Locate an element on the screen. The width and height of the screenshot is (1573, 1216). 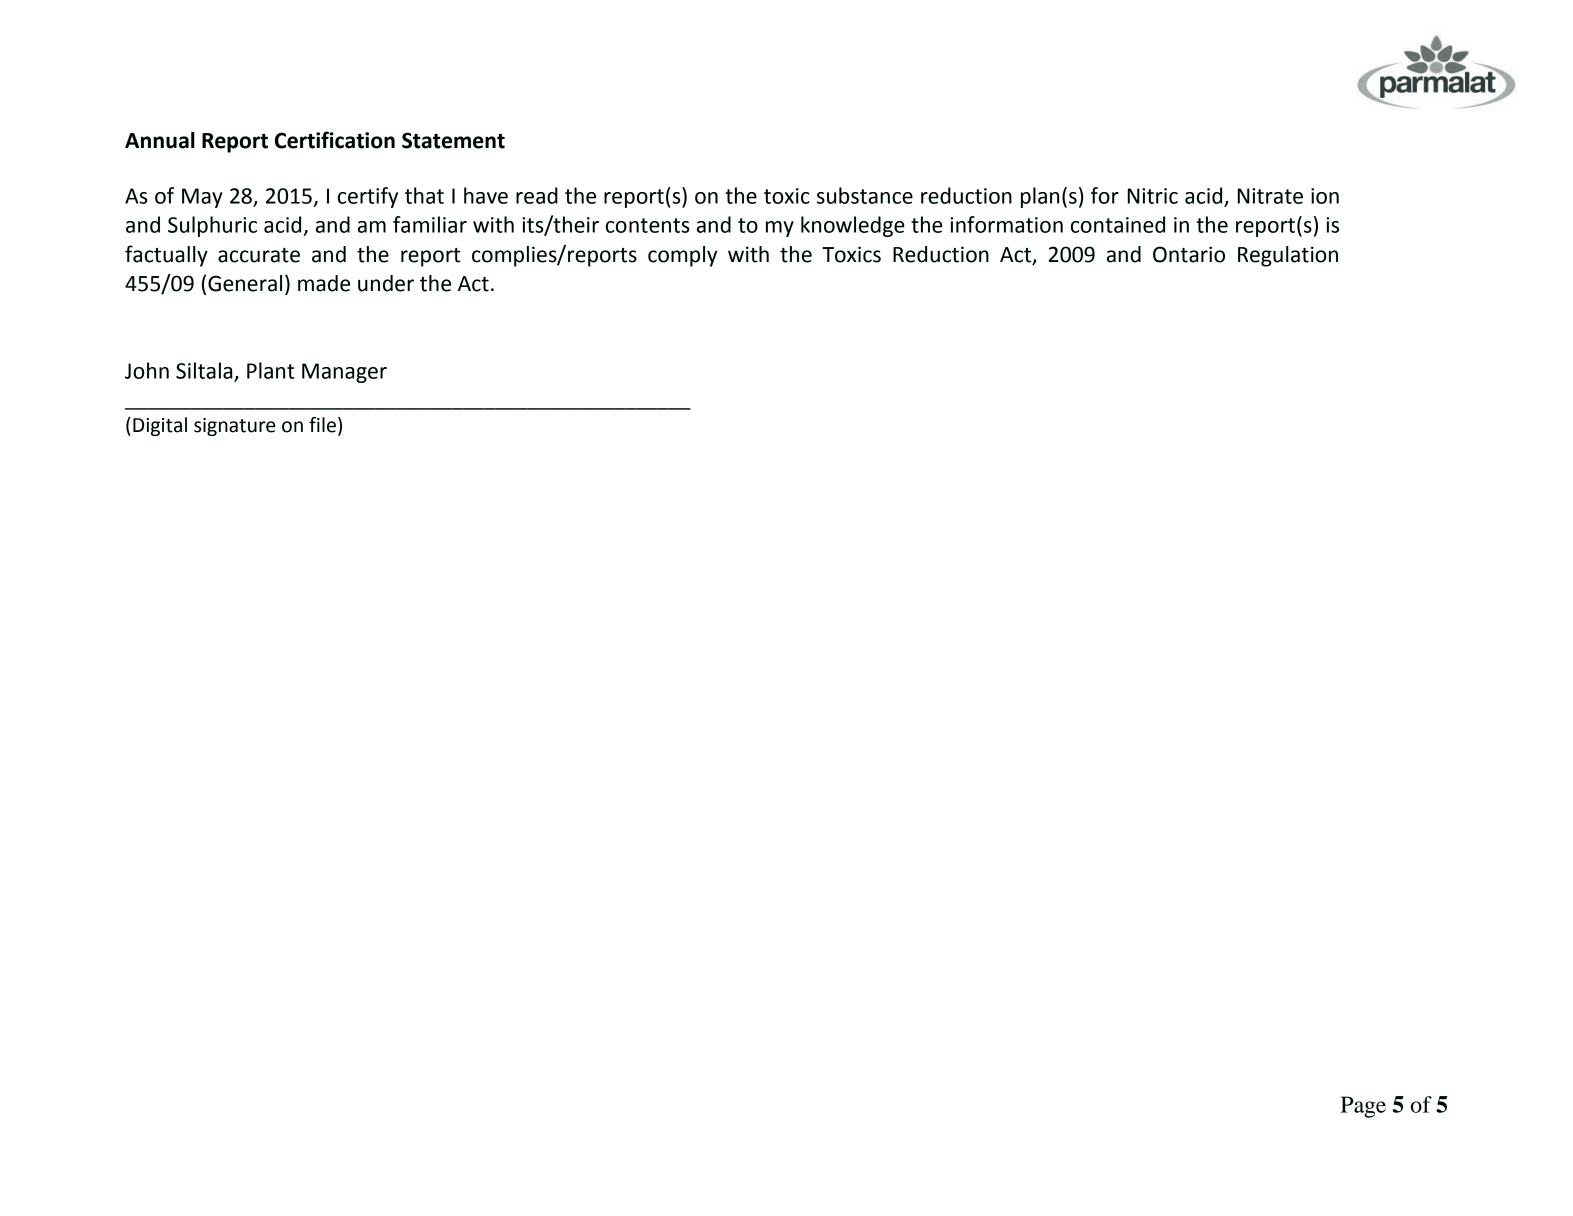
Page is located at coordinates (1363, 1107).
